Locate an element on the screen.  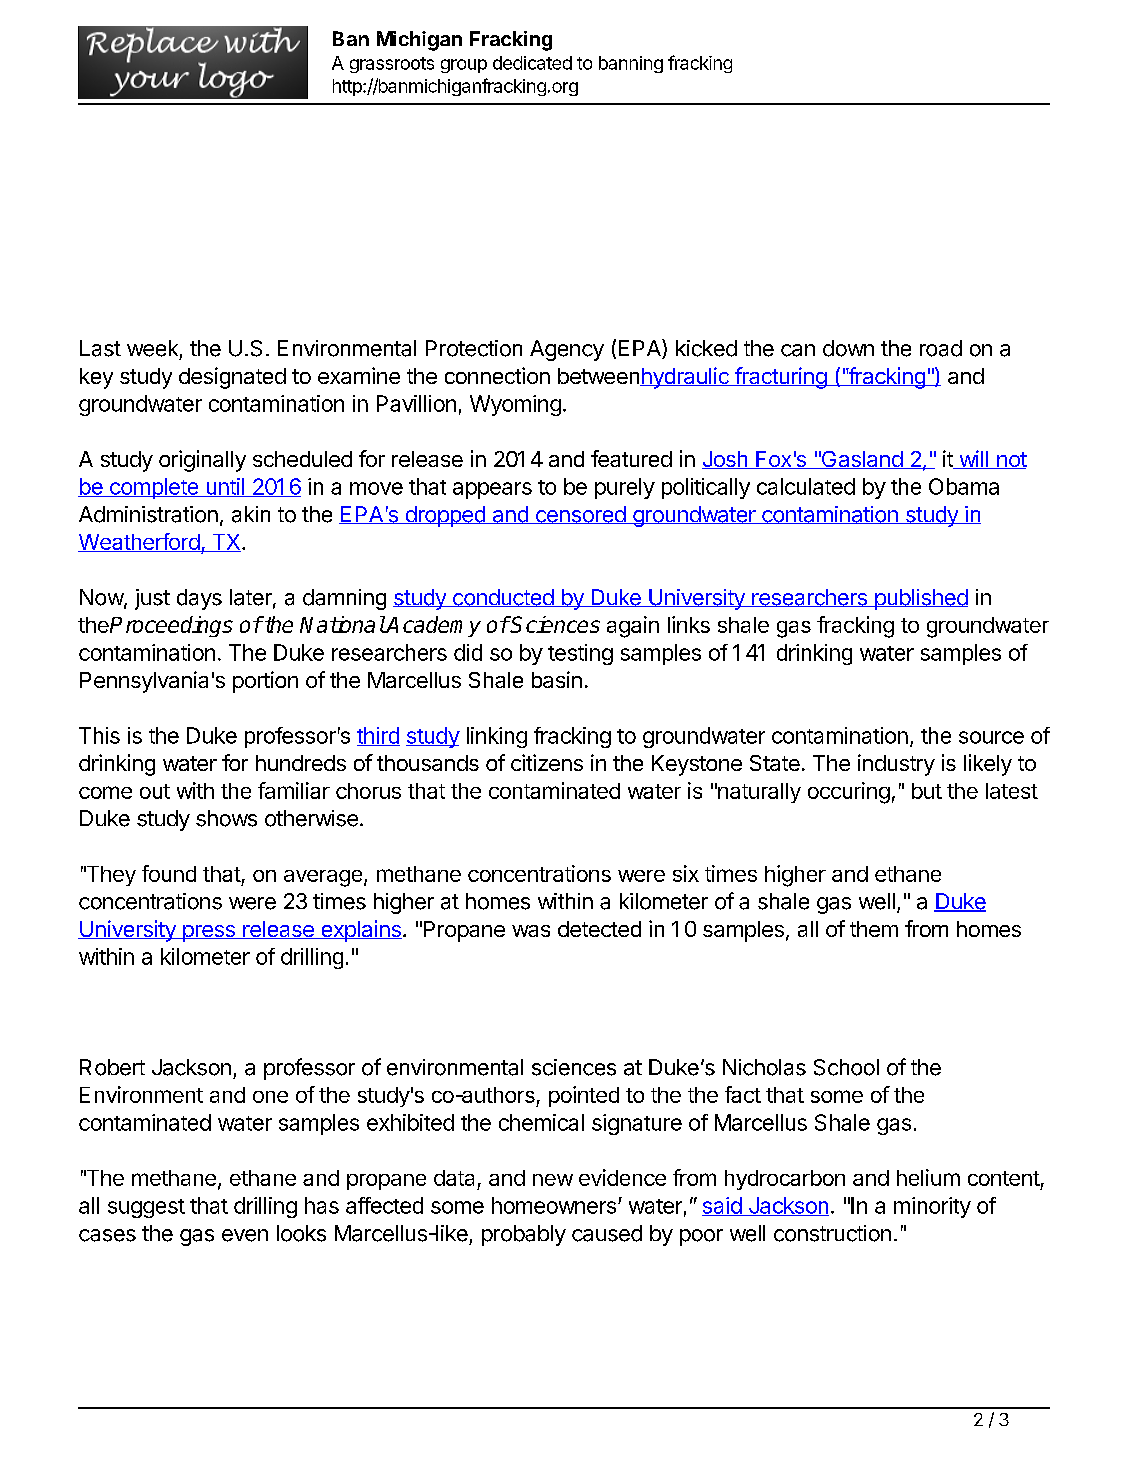
even is located at coordinates (245, 1235).
